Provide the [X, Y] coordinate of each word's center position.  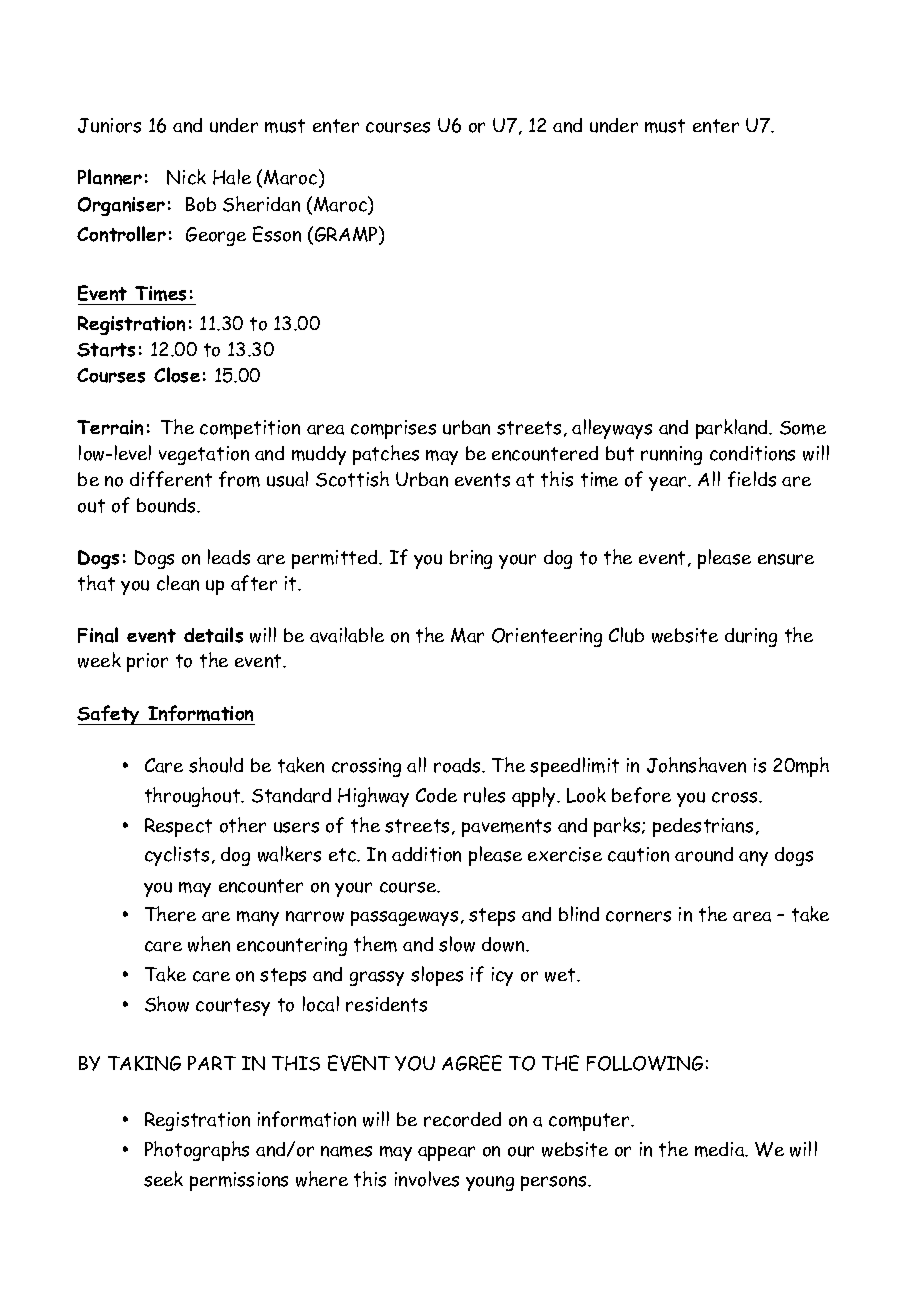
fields [752, 479]
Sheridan [261, 204]
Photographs [197, 1151]
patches [386, 455]
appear [446, 1153]
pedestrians [703, 827]
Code [436, 795]
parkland [733, 429]
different [171, 479]
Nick [186, 177]
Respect [178, 827]
